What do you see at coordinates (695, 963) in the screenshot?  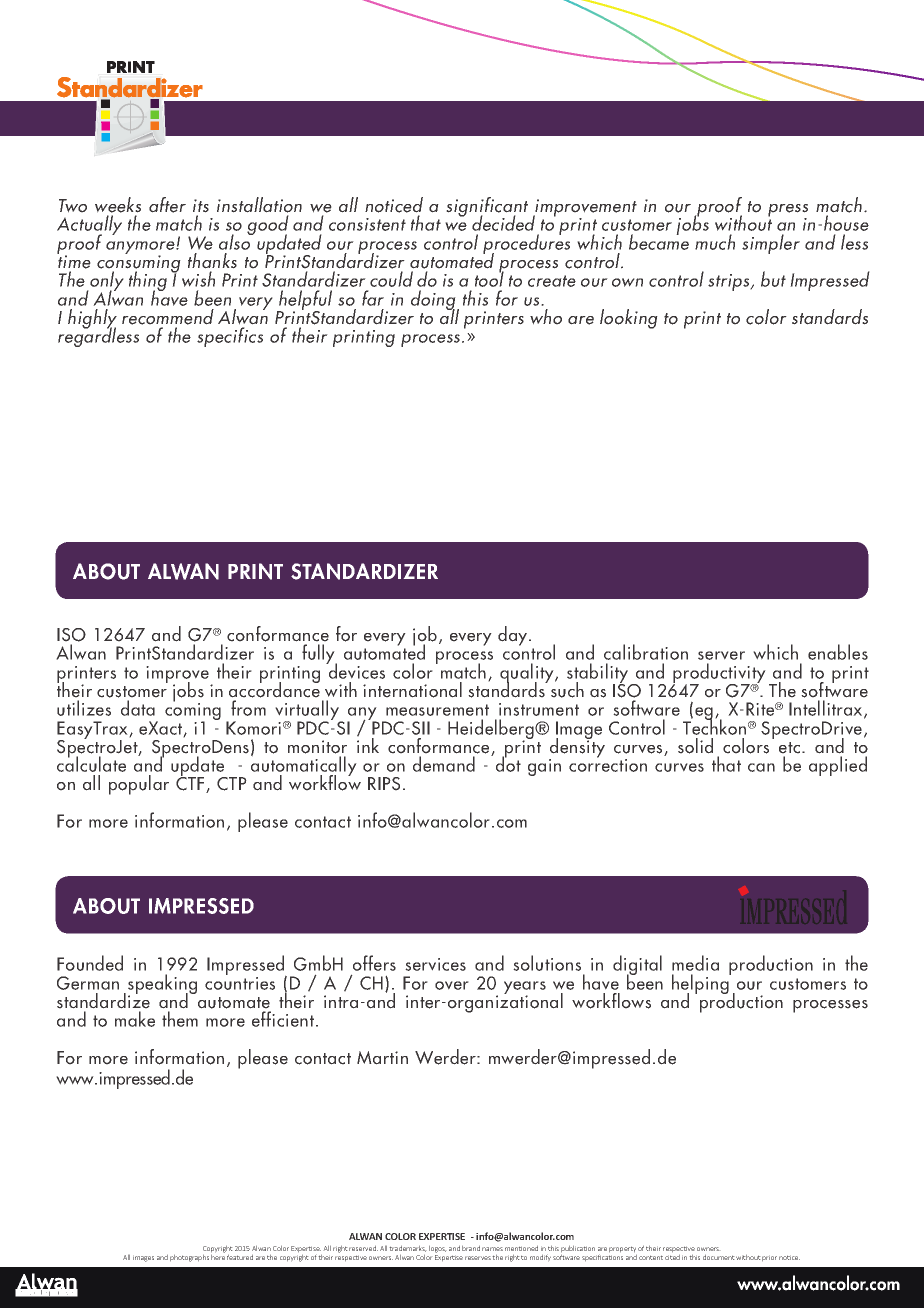 I see `media` at bounding box center [695, 963].
